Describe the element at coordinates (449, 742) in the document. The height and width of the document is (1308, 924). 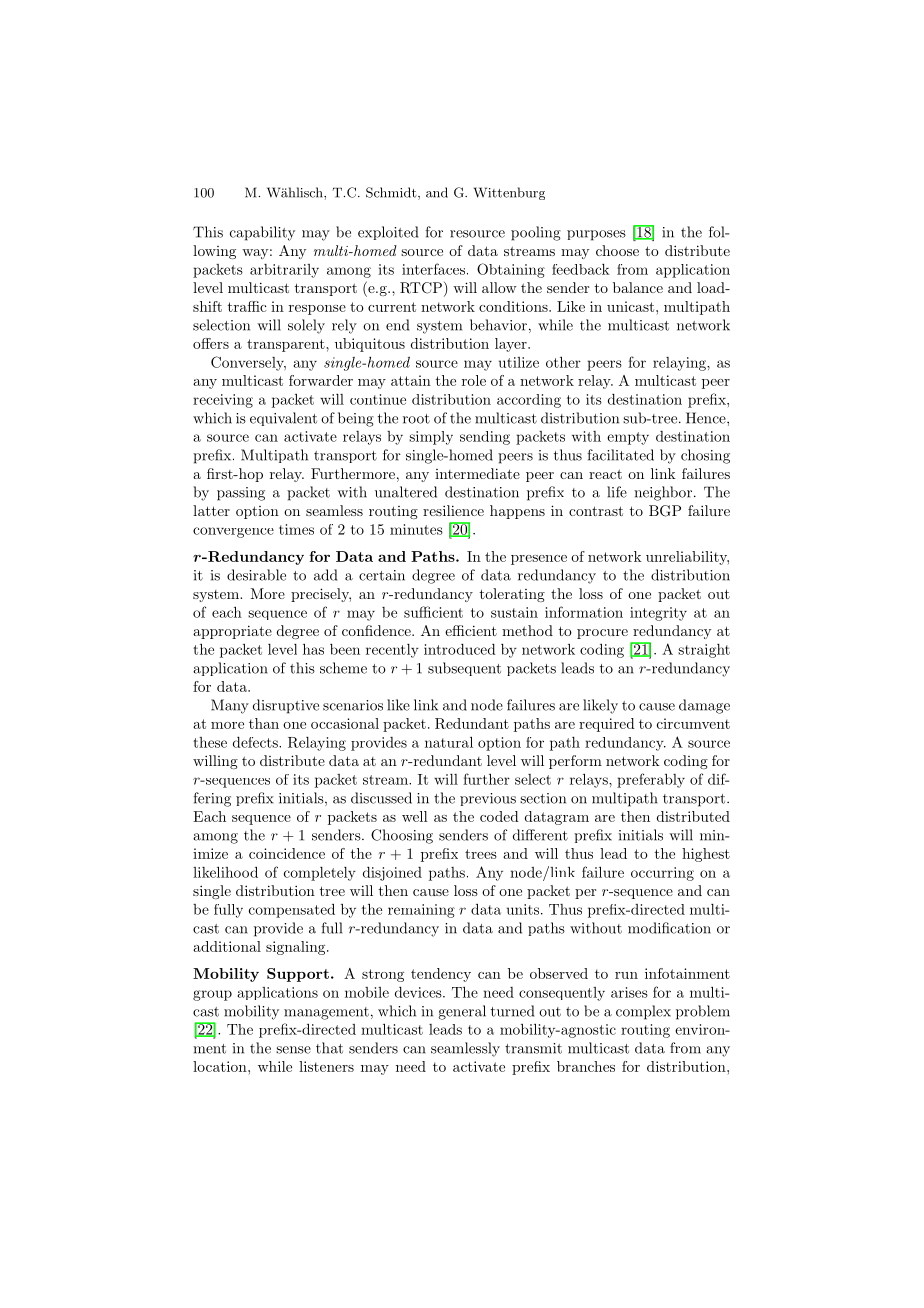
I see `natural` at that location.
